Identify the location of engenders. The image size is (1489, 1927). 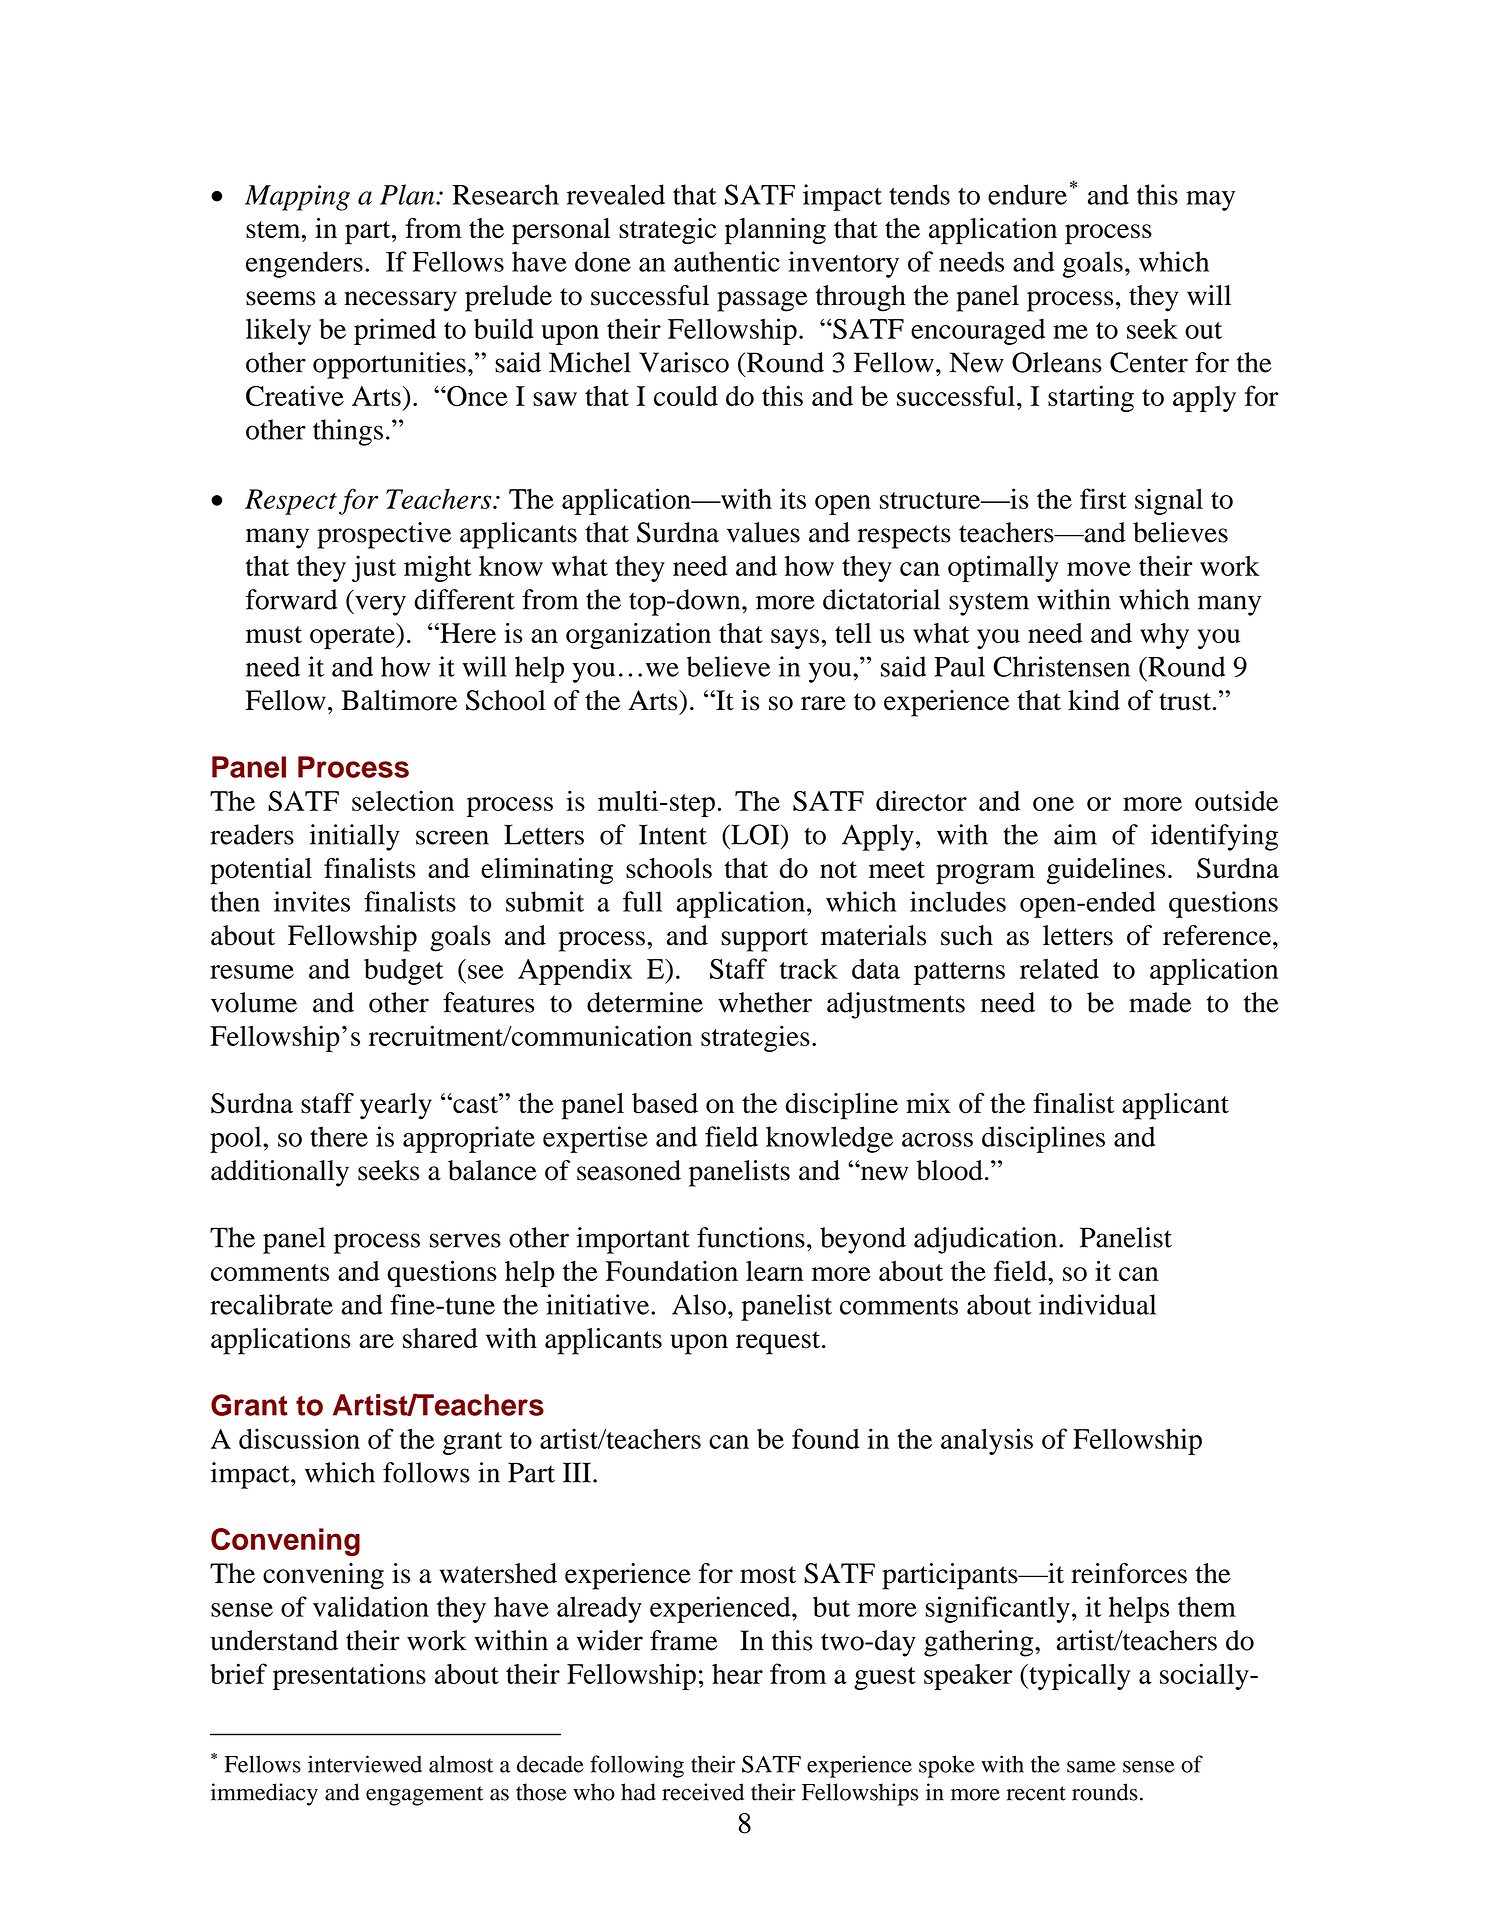
(304, 264).
